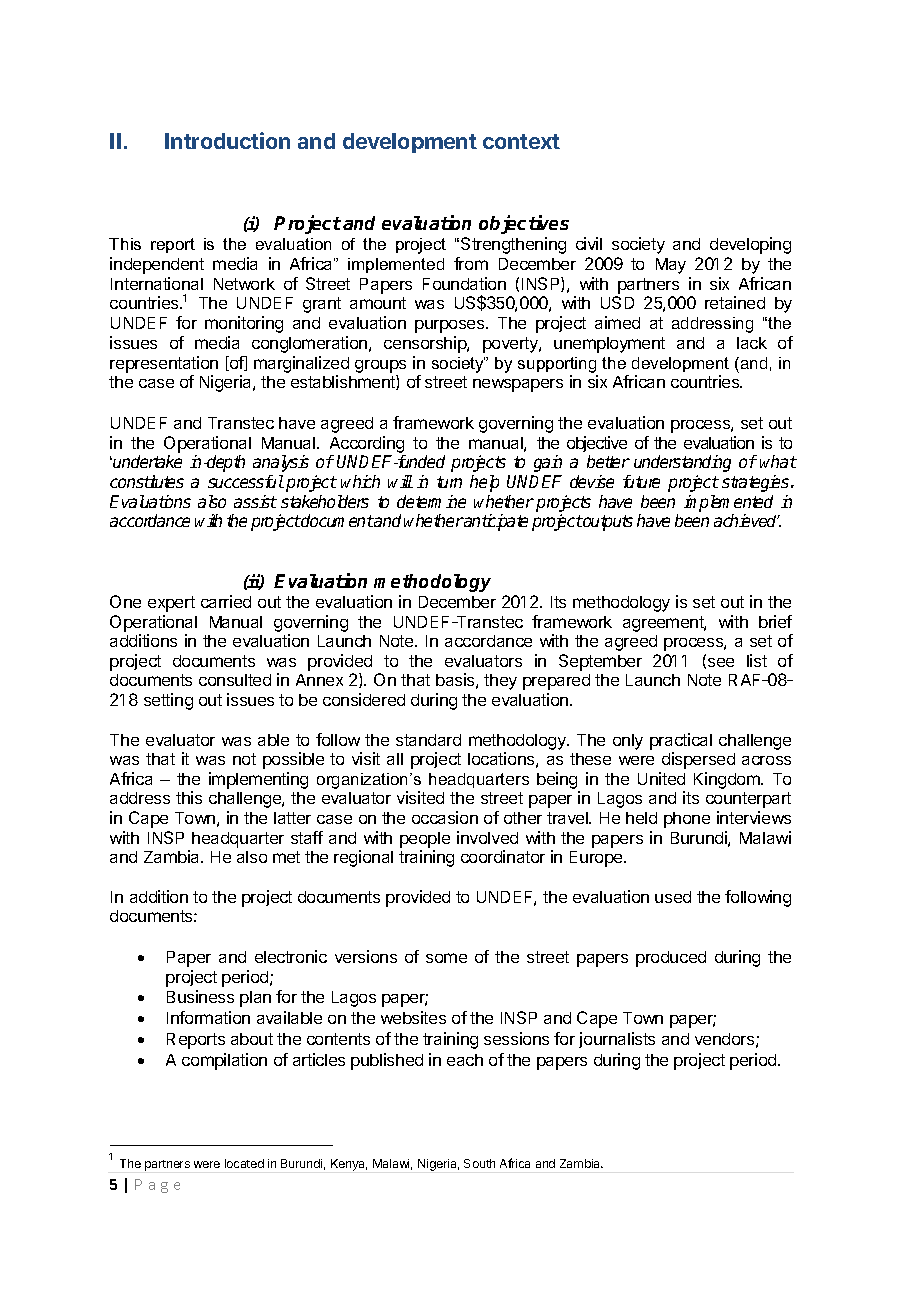 The width and height of the image is (924, 1308). Describe the element at coordinates (227, 140) in the image. I see `Introduction` at that location.
